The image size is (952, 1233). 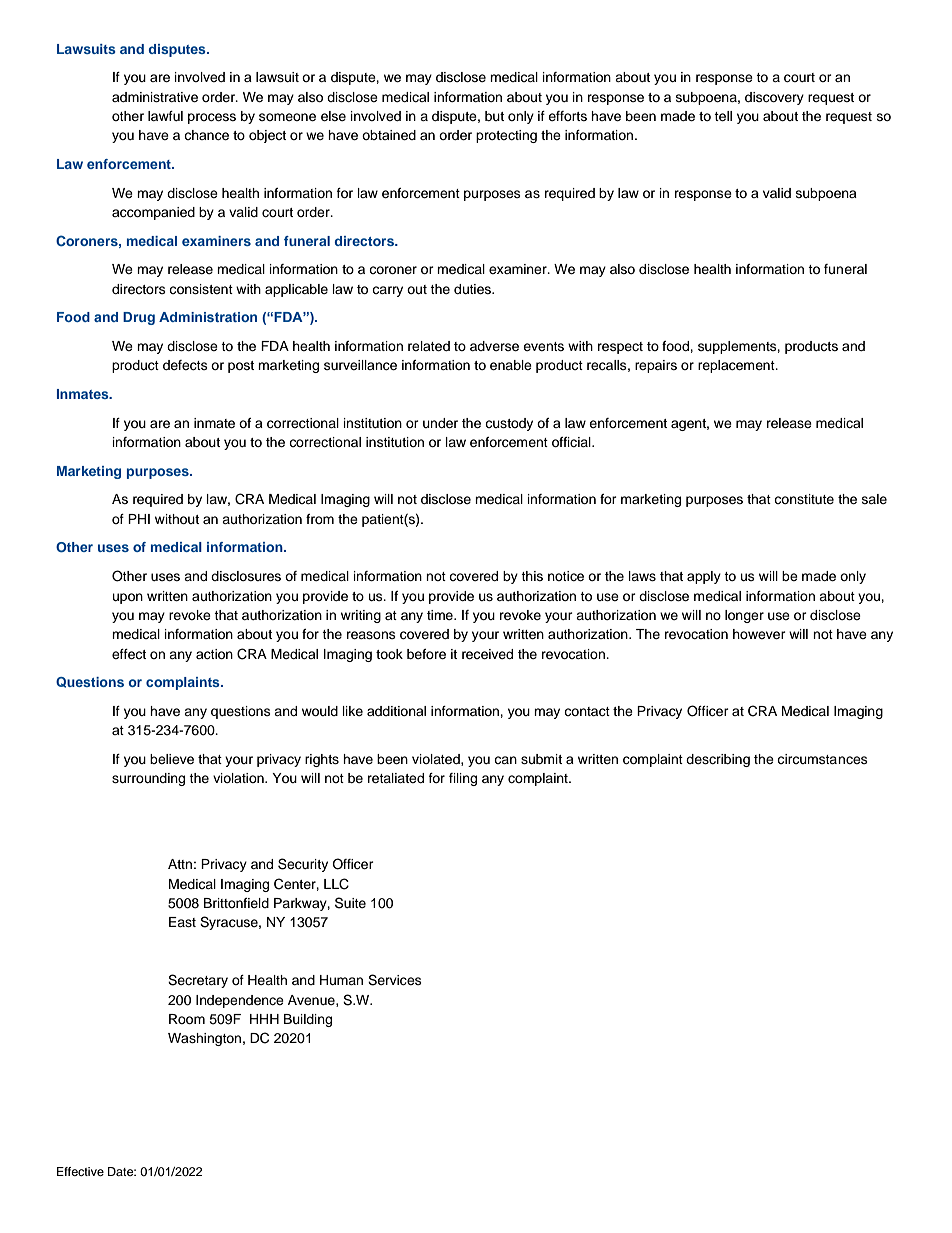 I want to click on Independence, so click(x=240, y=1001).
